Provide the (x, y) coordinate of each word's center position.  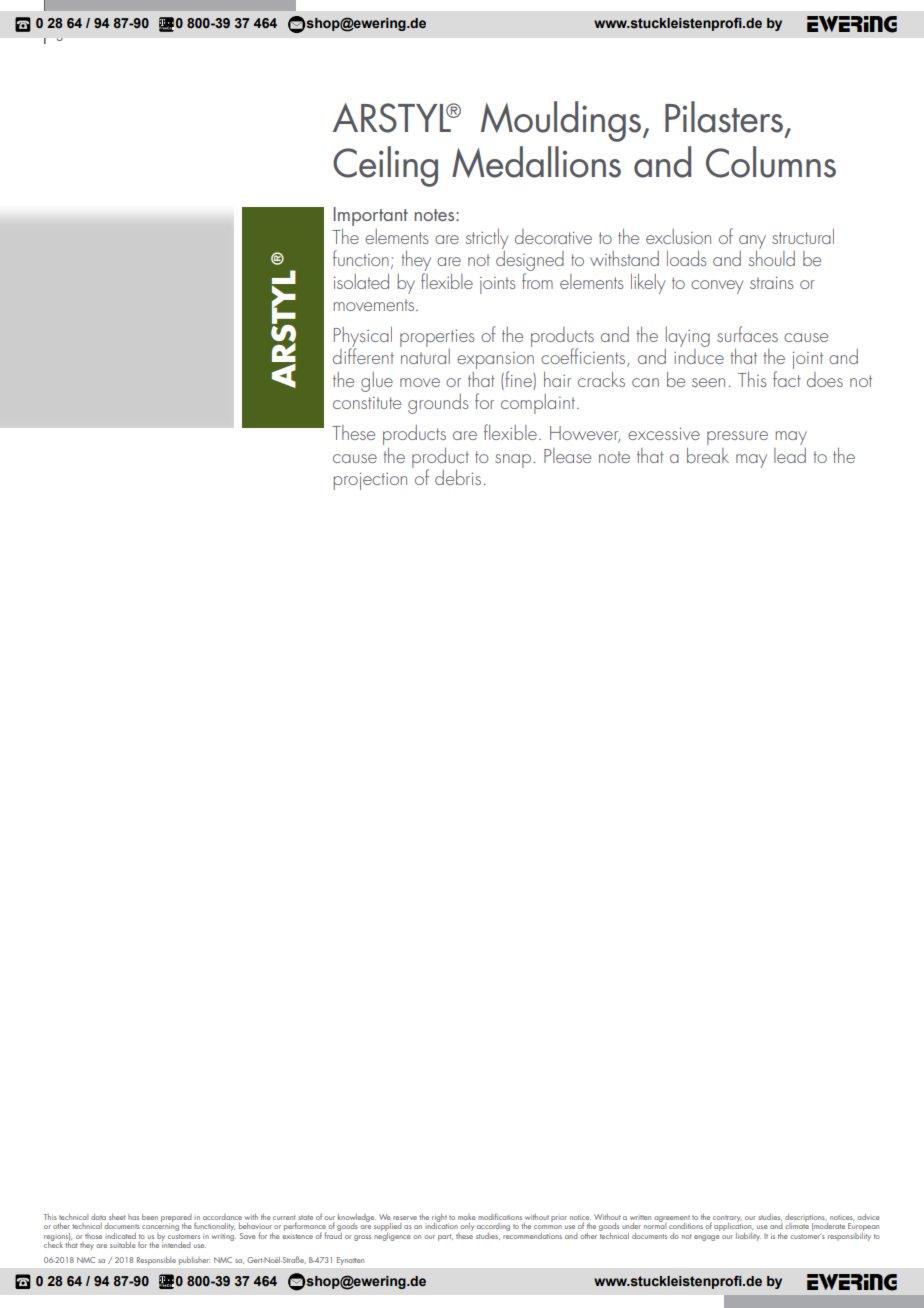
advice (868, 1217)
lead (790, 455)
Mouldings (561, 121)
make (467, 1217)
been (150, 1217)
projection (370, 481)
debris (458, 477)
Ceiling (385, 166)
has (133, 1217)
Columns (771, 162)
